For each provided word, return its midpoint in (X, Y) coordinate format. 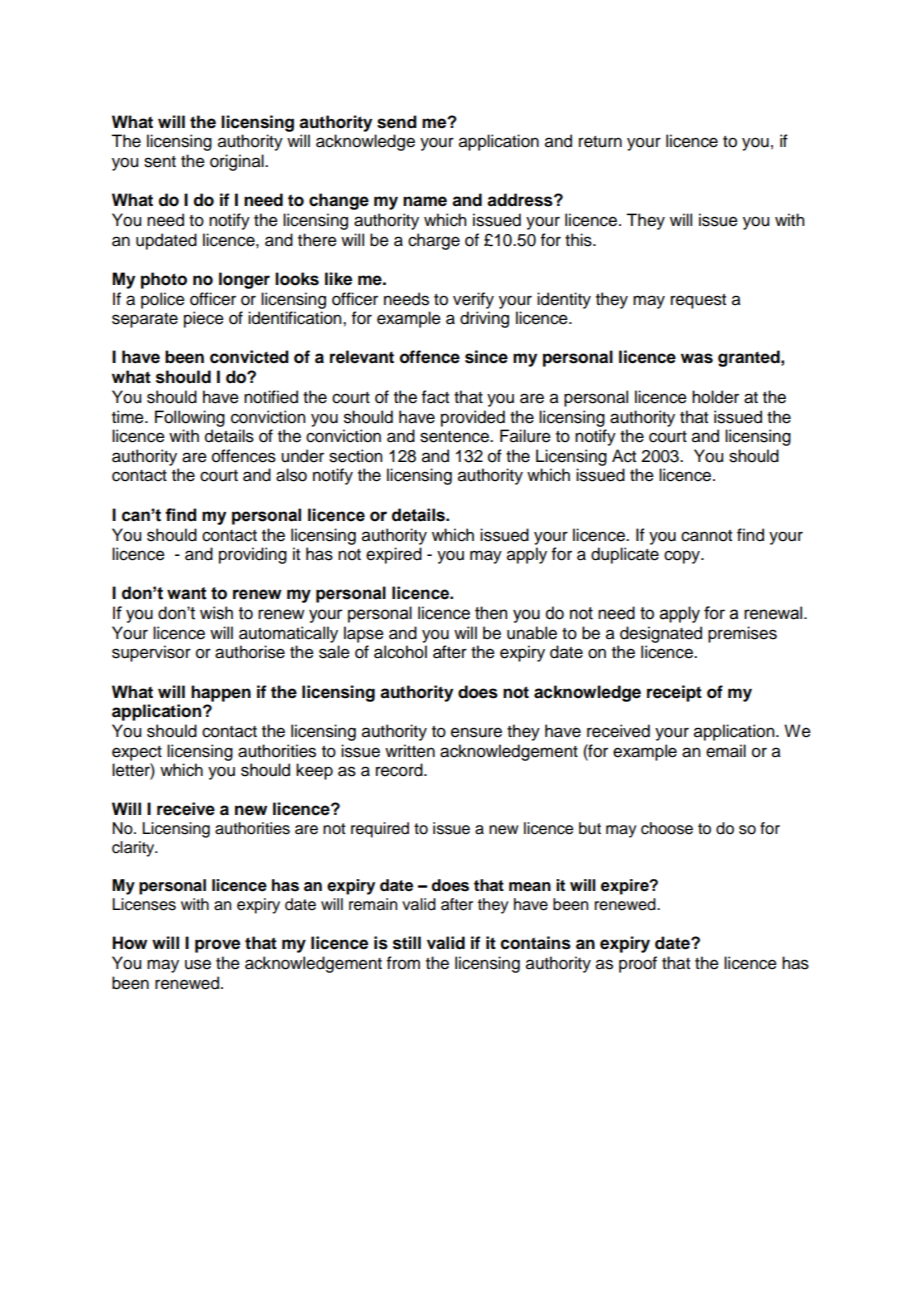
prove (217, 946)
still (407, 943)
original (238, 162)
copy (683, 557)
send (397, 122)
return (600, 142)
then (491, 613)
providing (253, 555)
